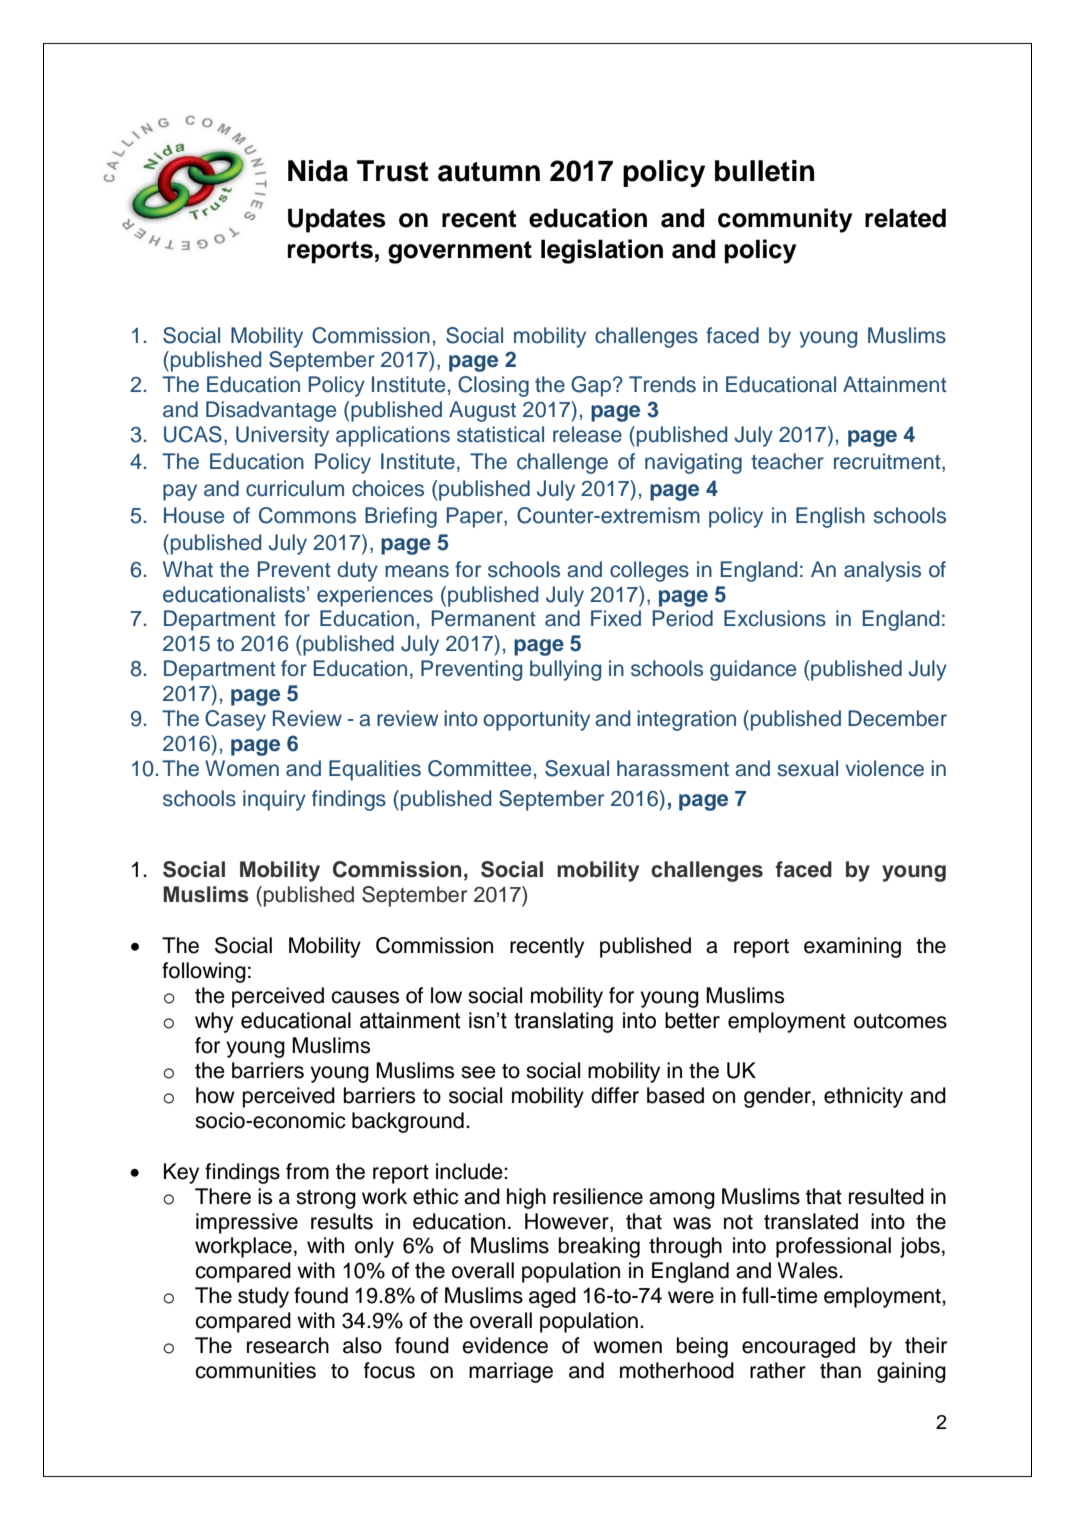  I want to click on inquiry, so click(274, 800).
